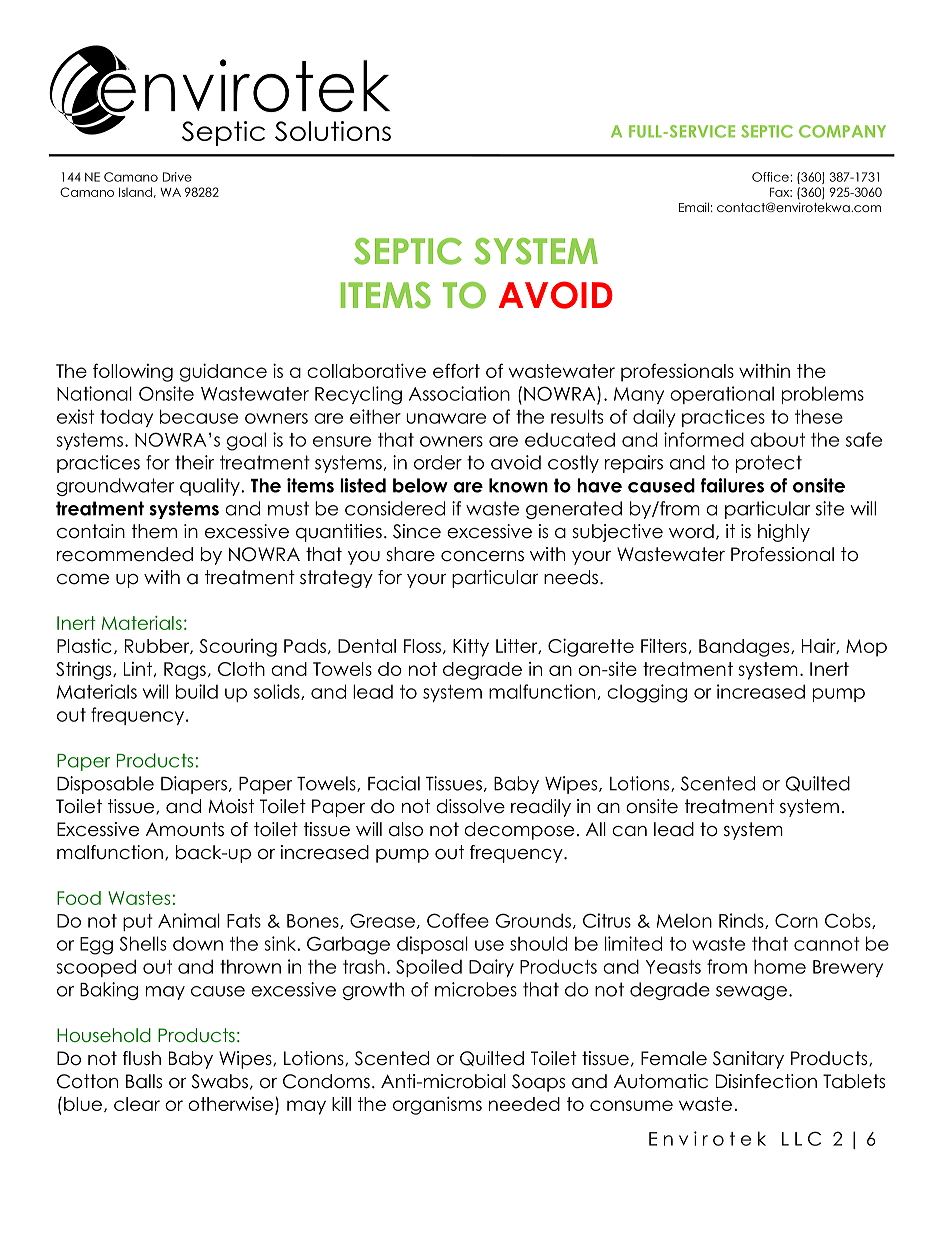 The width and height of the screenshot is (952, 1233). What do you see at coordinates (647, 693) in the screenshot?
I see `clogging` at bounding box center [647, 693].
